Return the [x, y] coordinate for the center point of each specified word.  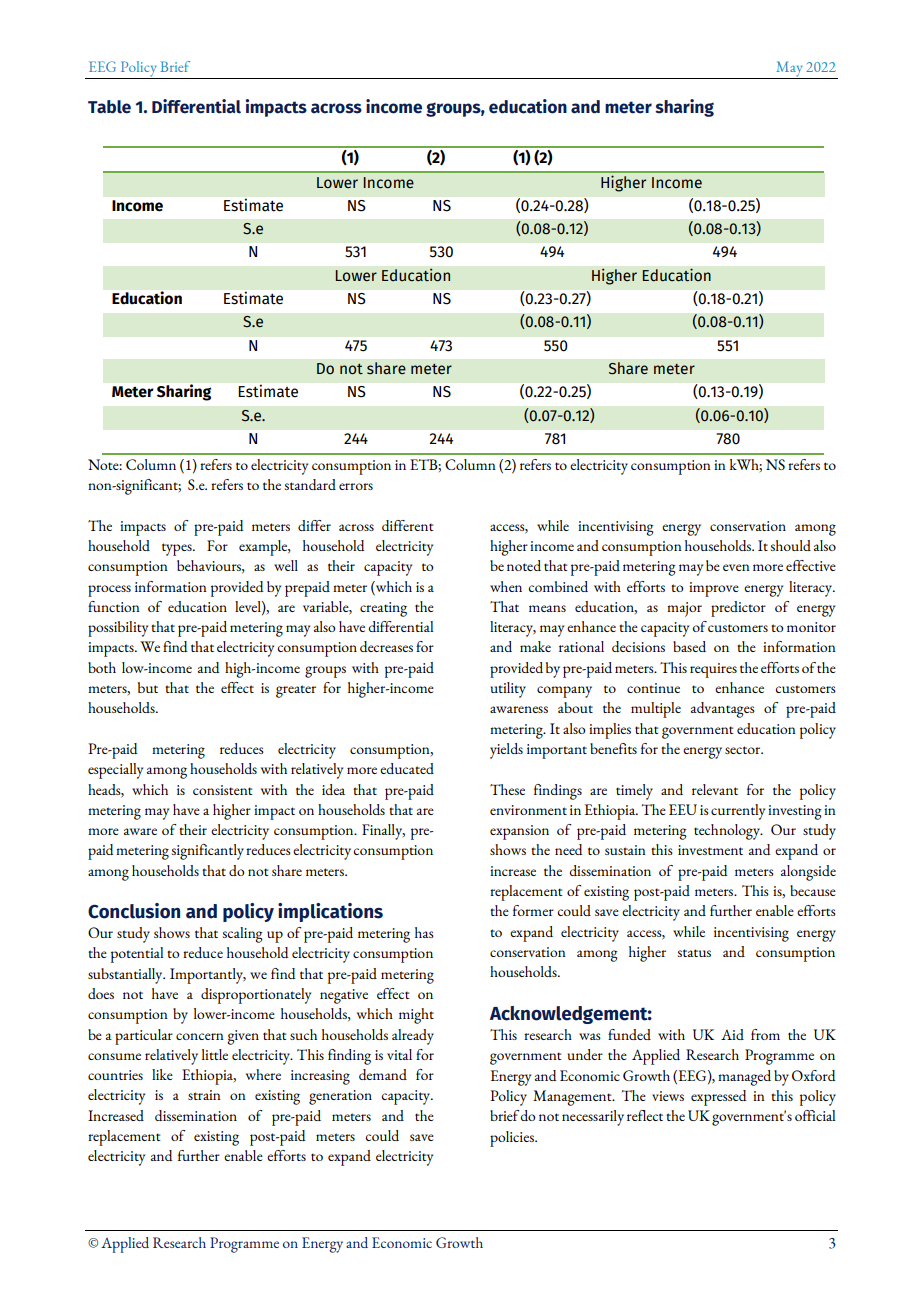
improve [714, 589]
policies [513, 1139]
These [507, 789]
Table [109, 107]
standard [310, 484]
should [790, 545]
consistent [222, 790]
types [178, 549]
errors [356, 486]
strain [204, 1095]
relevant [715, 789]
